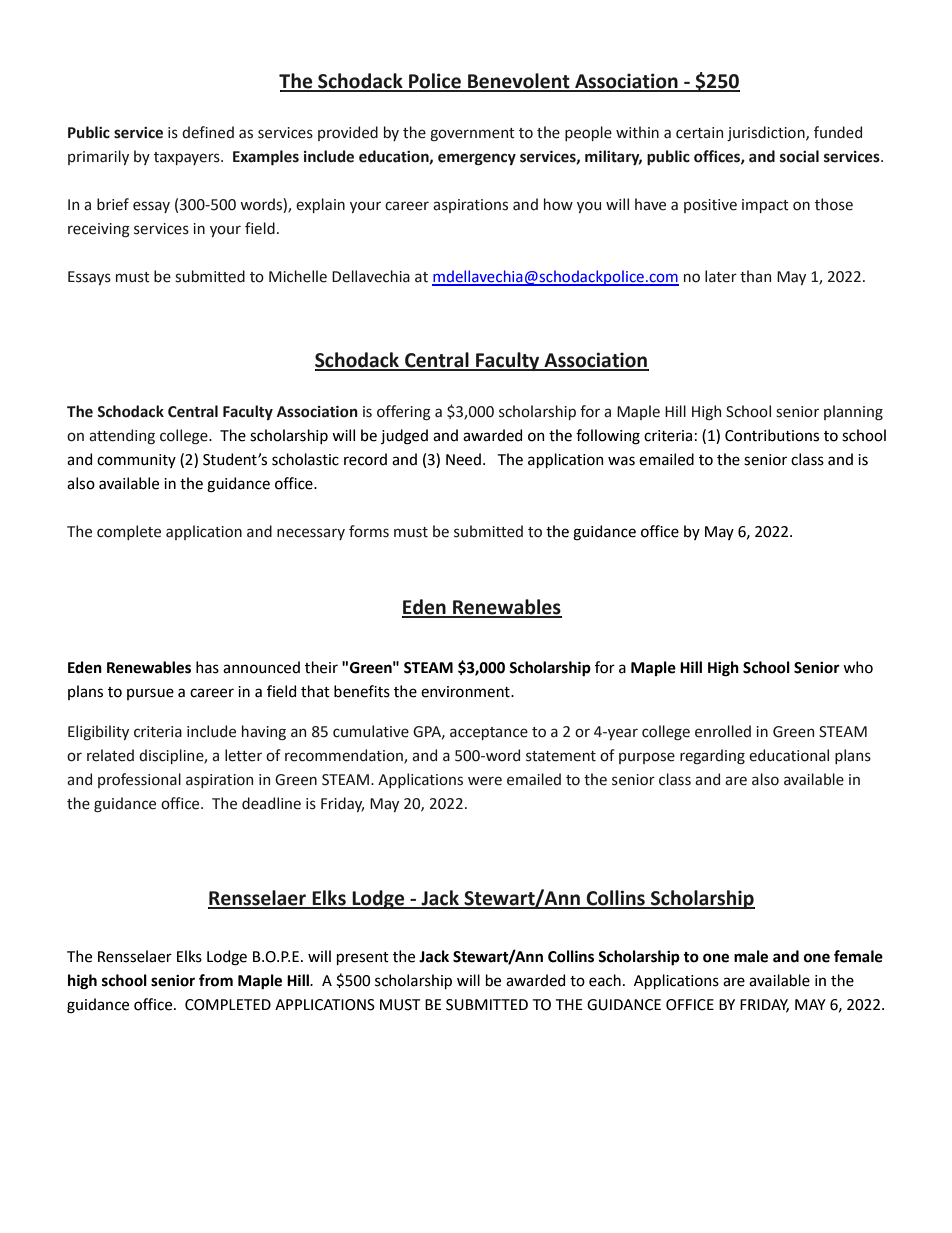  What do you see at coordinates (216, 980) in the image?
I see `from` at bounding box center [216, 980].
